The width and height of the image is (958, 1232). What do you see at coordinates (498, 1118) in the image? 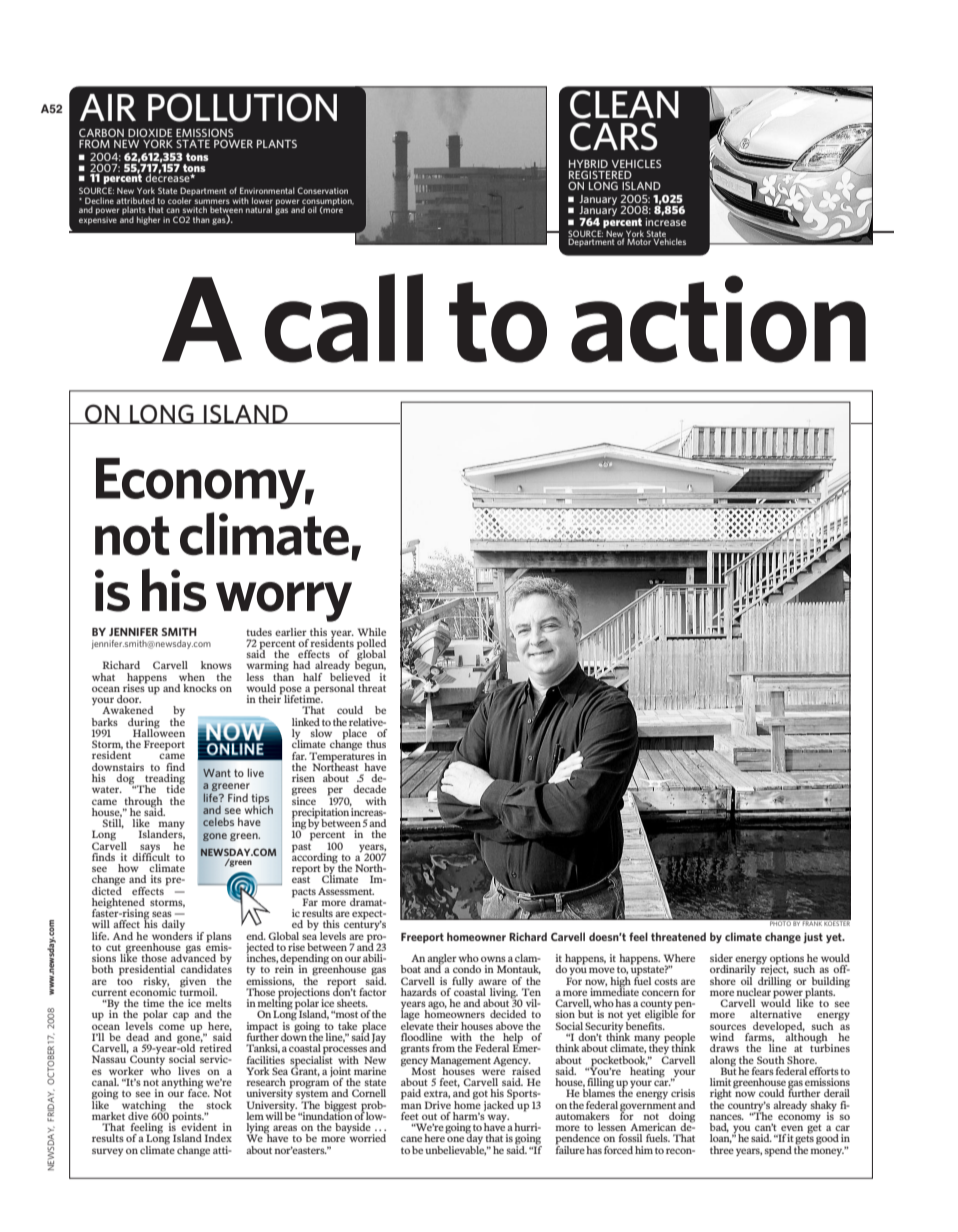
I see `way` at bounding box center [498, 1118].
